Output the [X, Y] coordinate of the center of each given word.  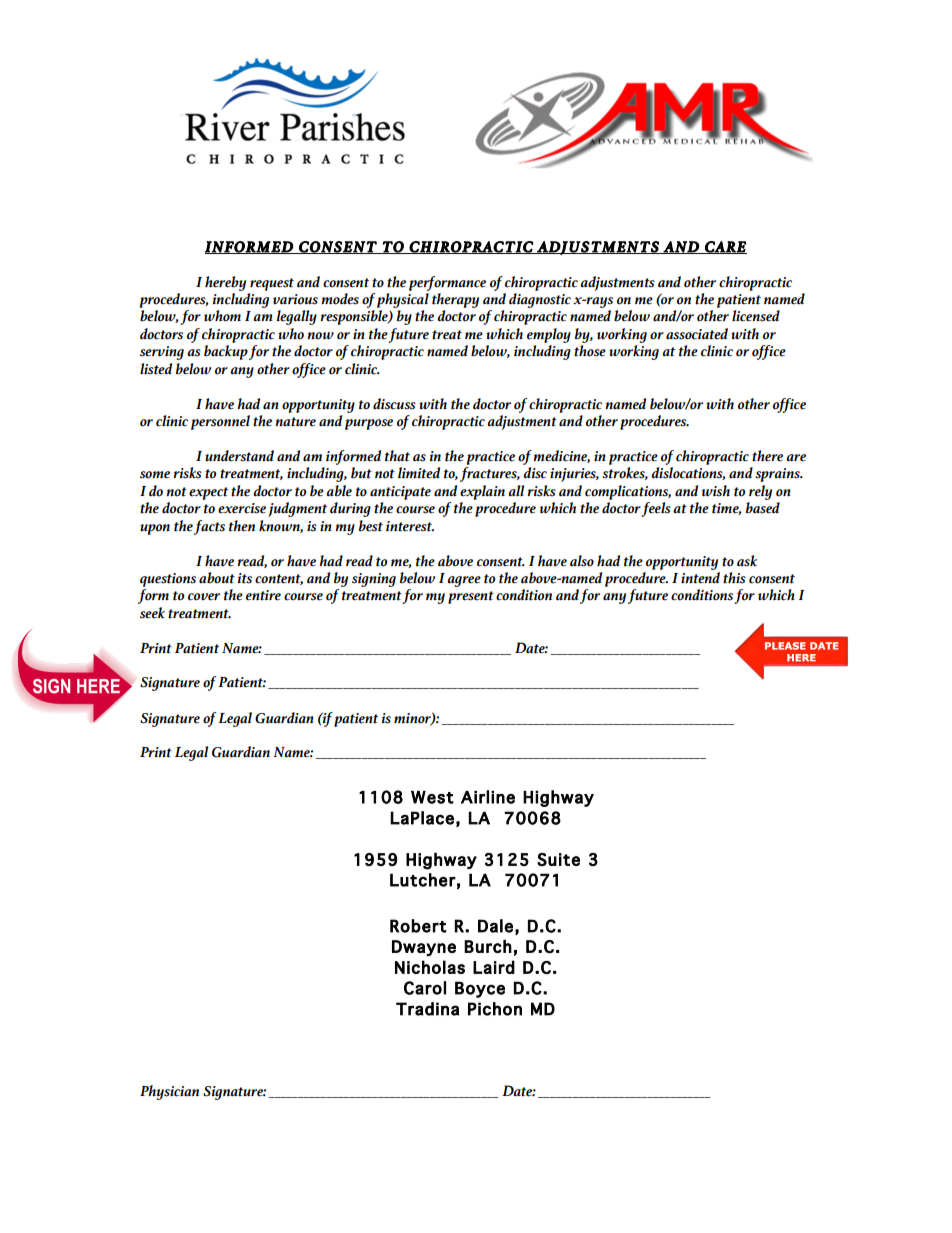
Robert [418, 926]
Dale [495, 926]
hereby [225, 283]
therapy [455, 300]
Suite [558, 859]
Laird [494, 967]
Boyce [480, 989]
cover [204, 597]
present [471, 597]
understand [239, 456]
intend [700, 578]
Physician [169, 1092]
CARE [725, 247]
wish [715, 491]
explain [482, 492]
